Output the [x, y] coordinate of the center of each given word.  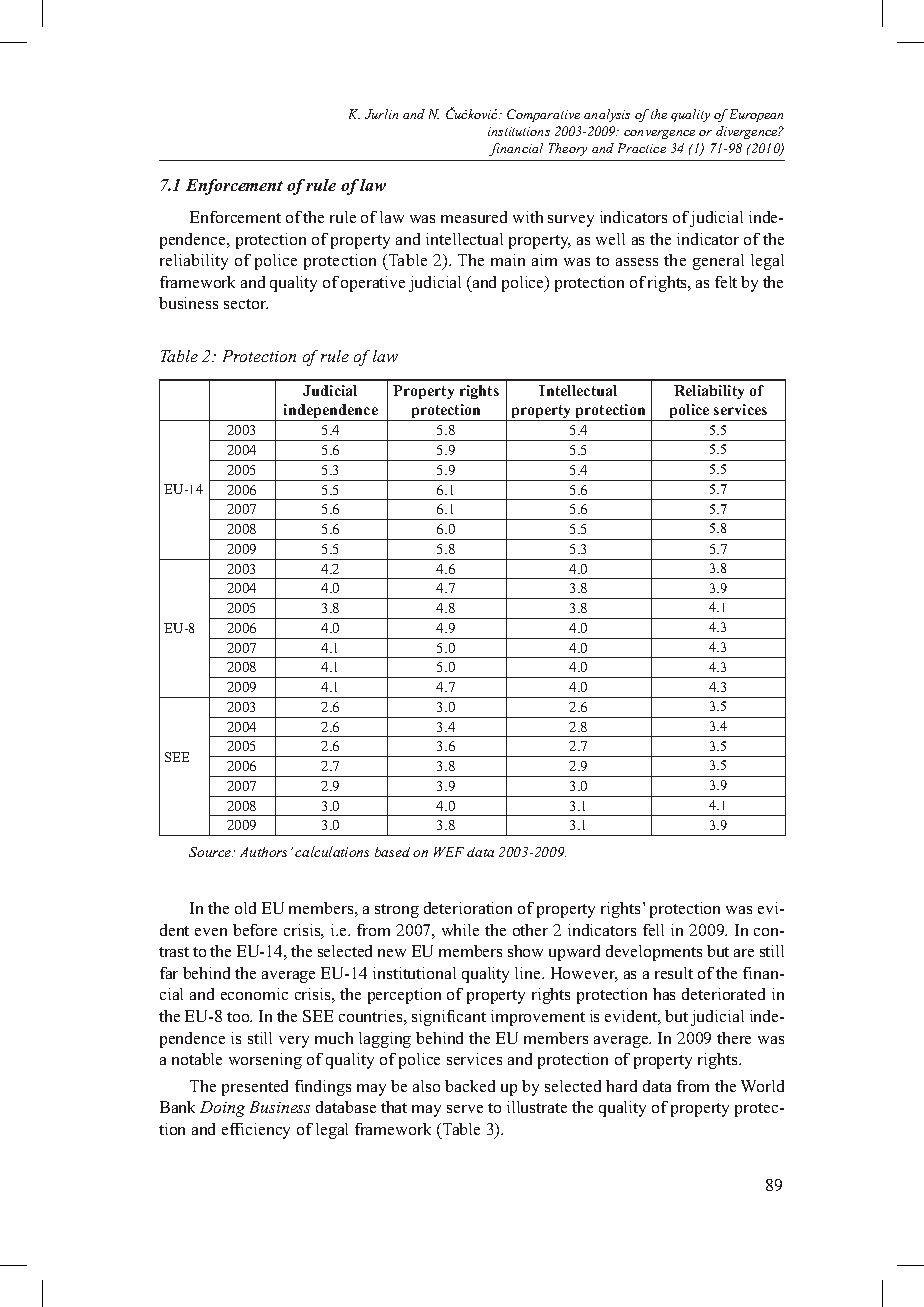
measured [474, 217]
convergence [659, 134]
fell [653, 930]
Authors [263, 852]
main [508, 260]
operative [373, 284]
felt [726, 282]
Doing [222, 1109]
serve [465, 1109]
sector [246, 304]
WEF [449, 852]
